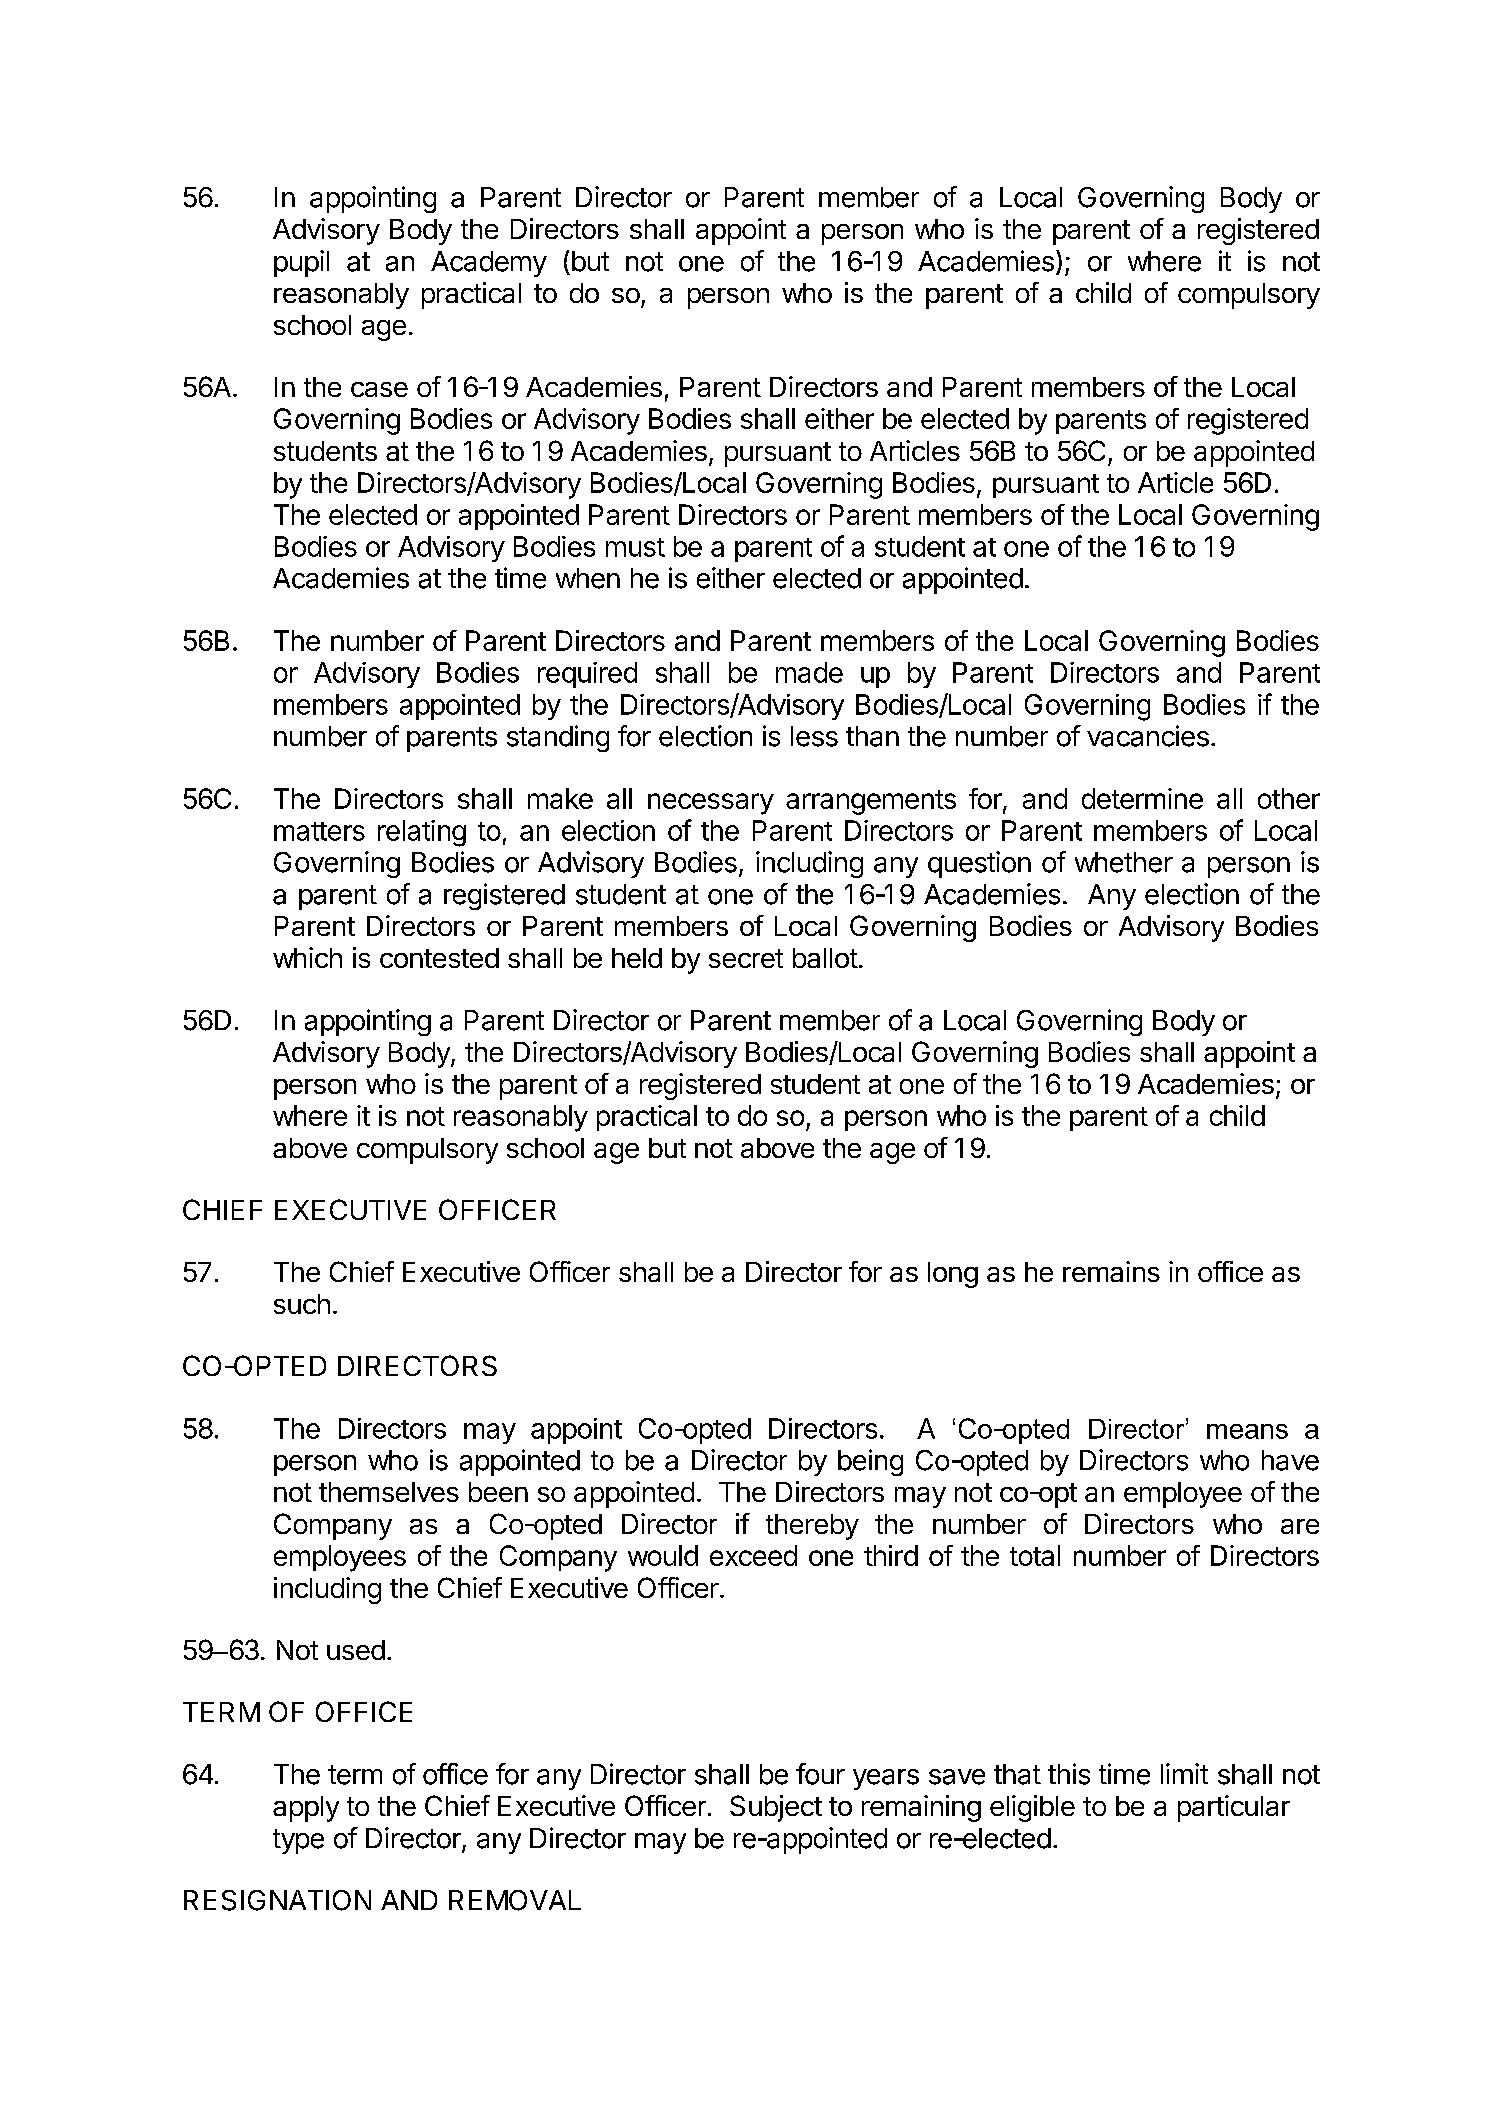  I want to click on type, so click(298, 1841).
